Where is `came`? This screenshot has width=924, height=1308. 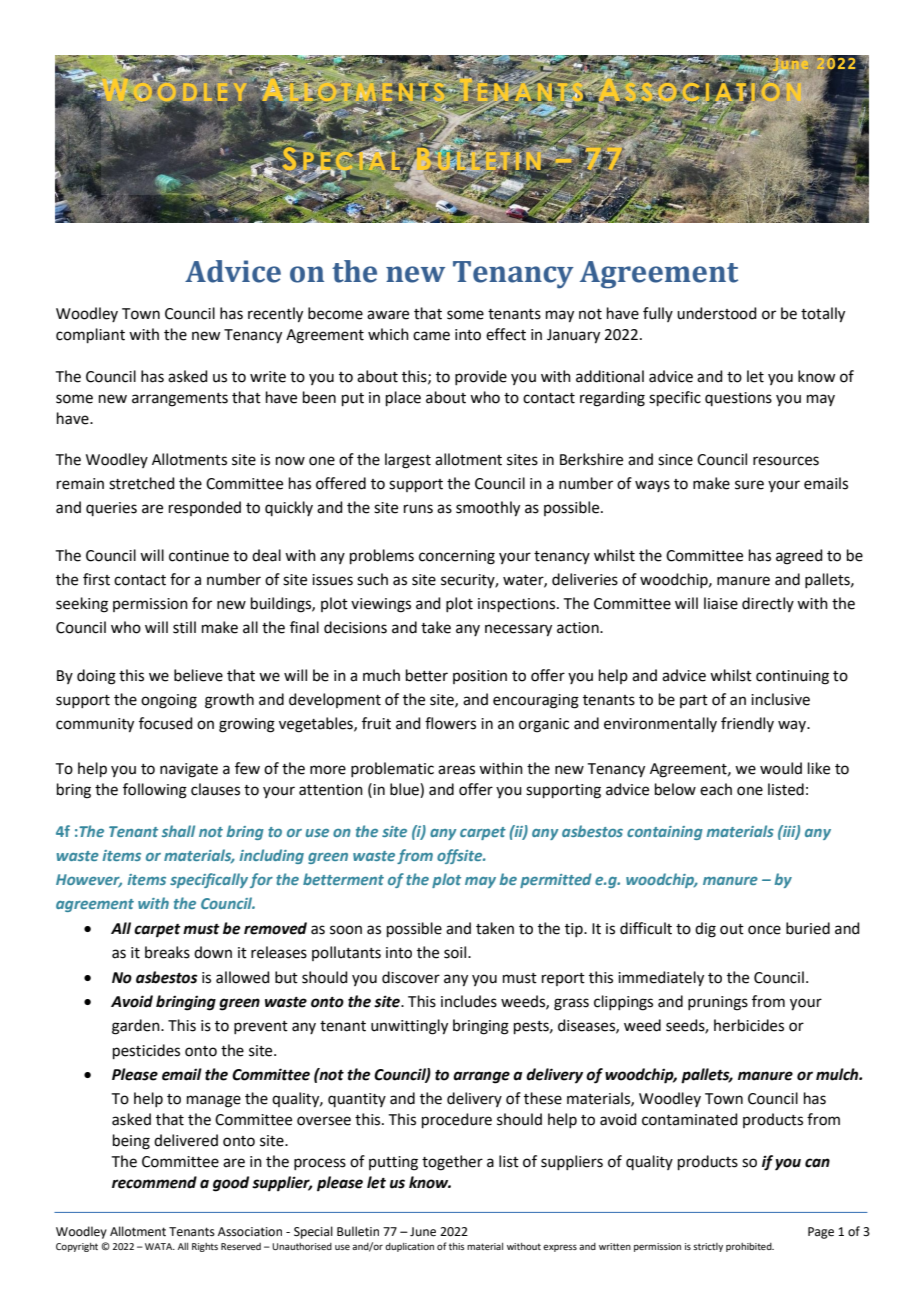 came is located at coordinates (431, 336).
